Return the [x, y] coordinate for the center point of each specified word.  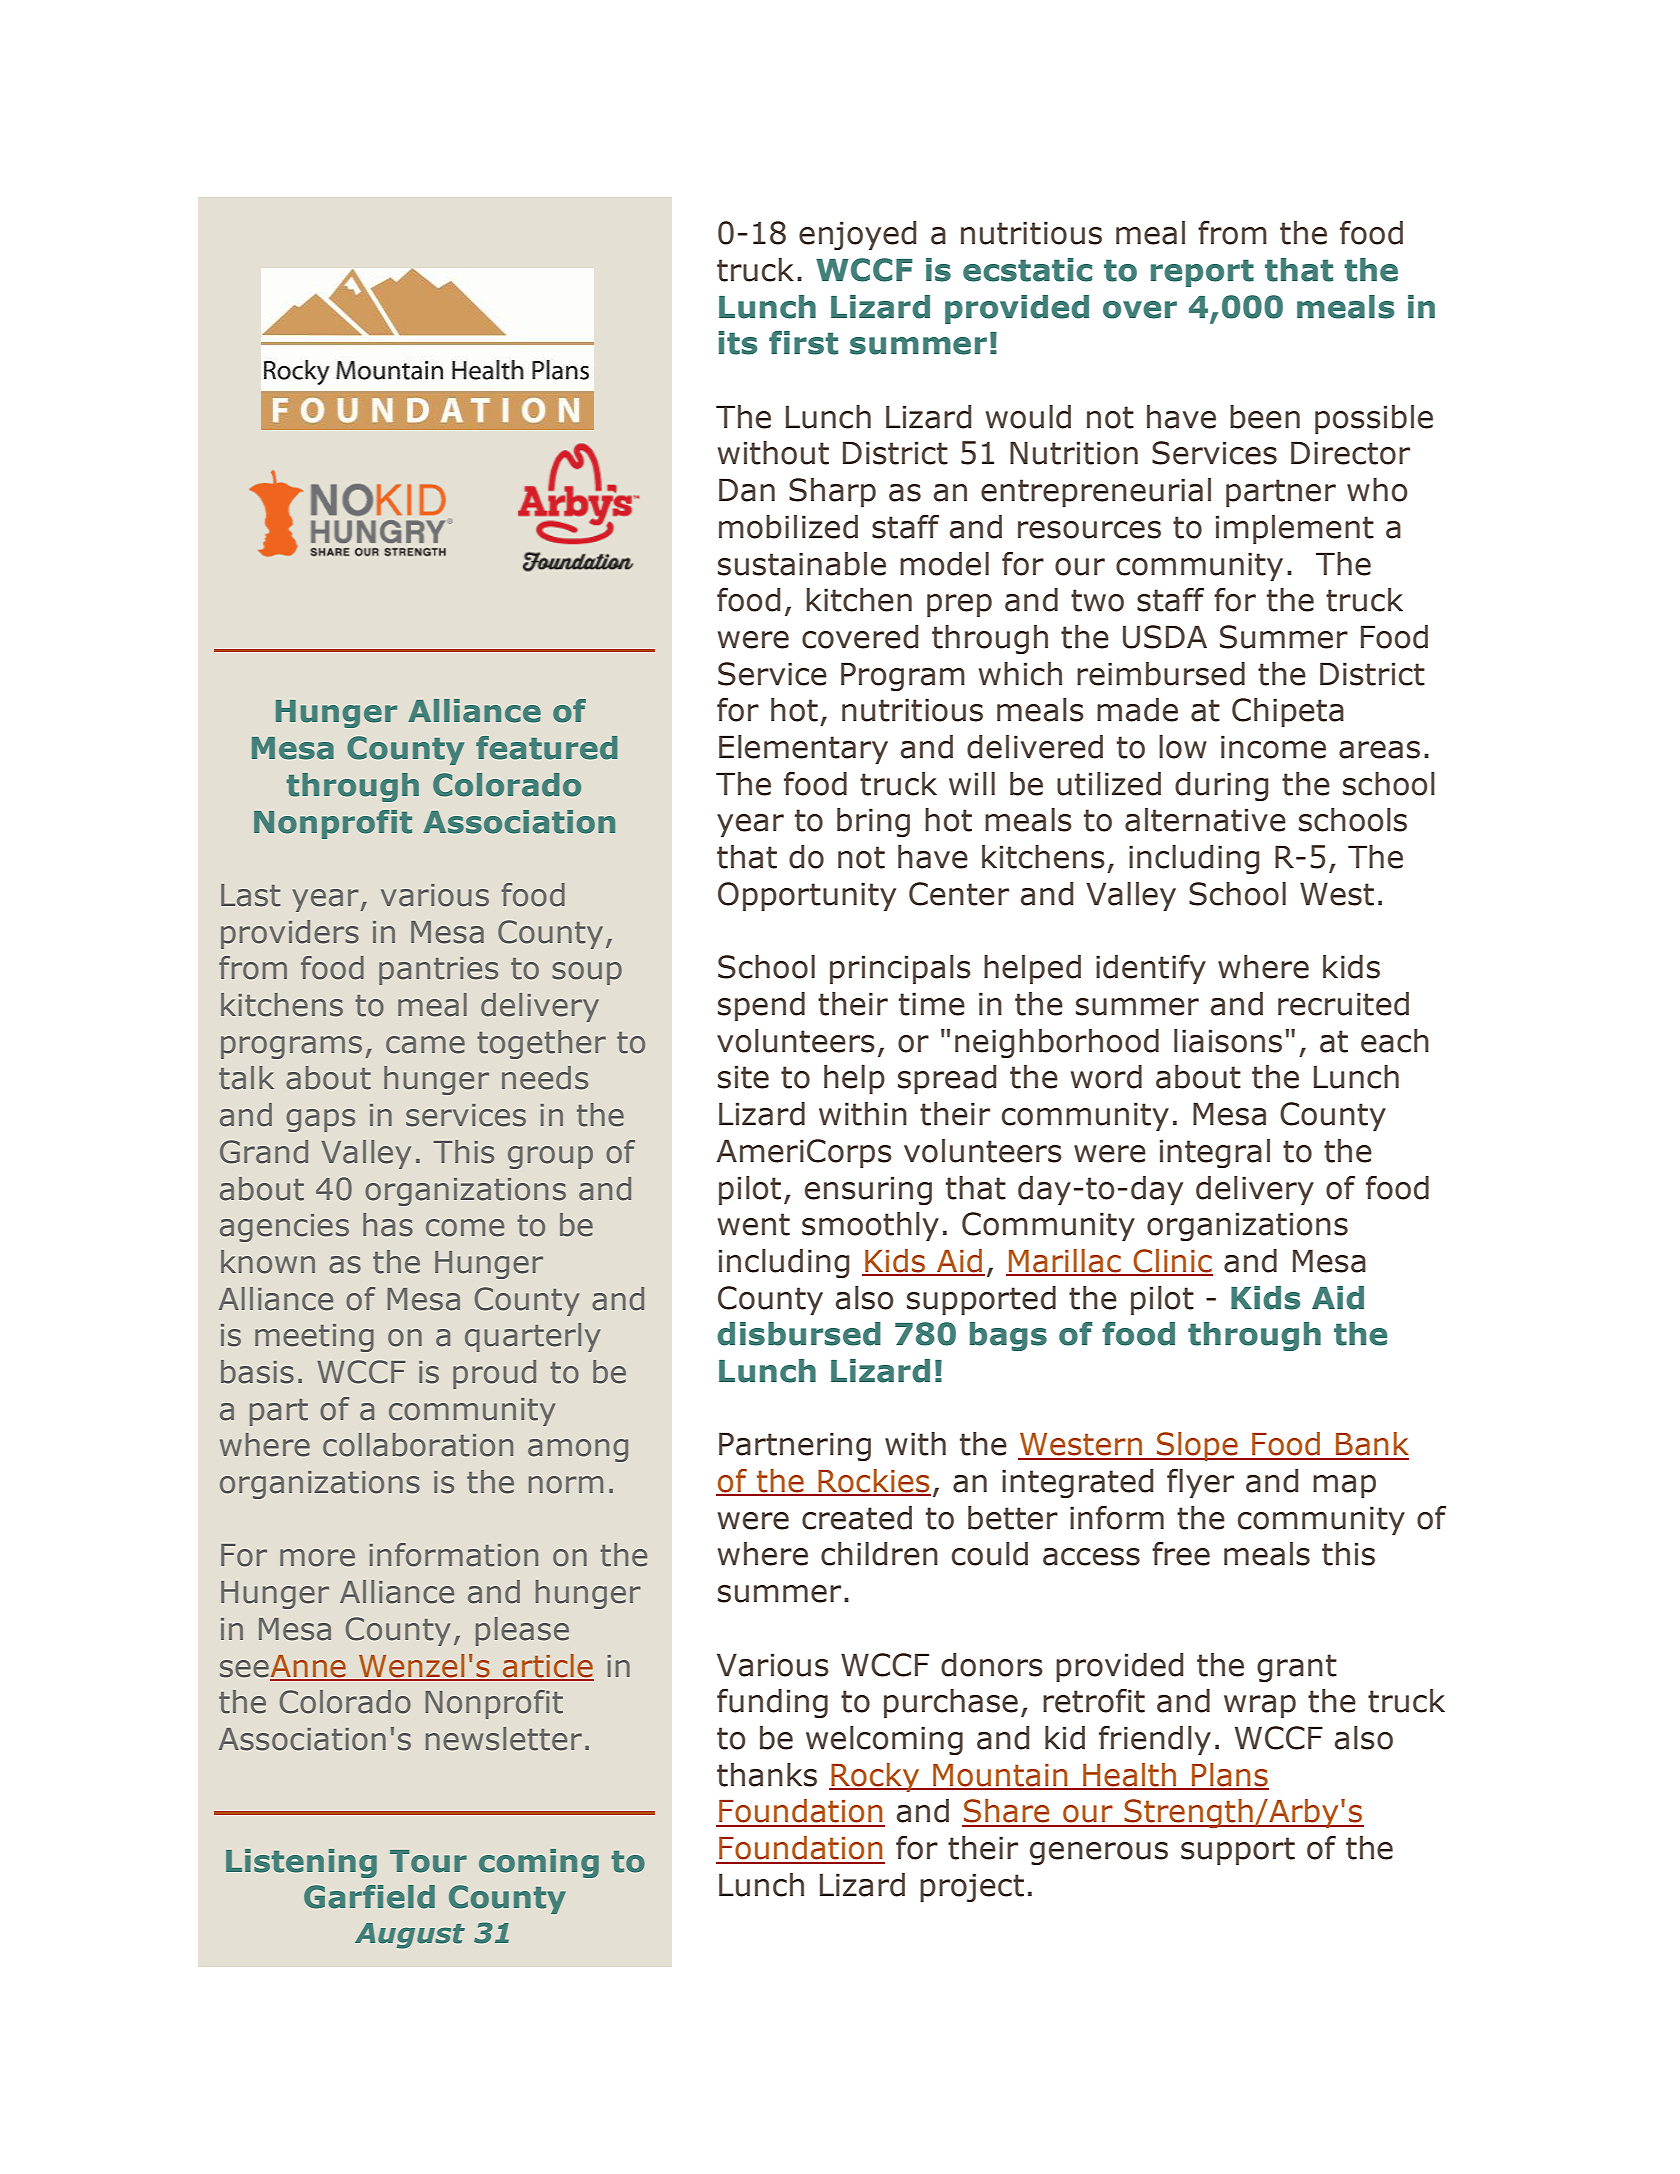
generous [1099, 1853]
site [743, 1077]
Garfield [369, 1897]
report [1202, 273]
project [972, 1887]
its [738, 343]
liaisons [1228, 1041]
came [425, 1045]
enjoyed [857, 235]
